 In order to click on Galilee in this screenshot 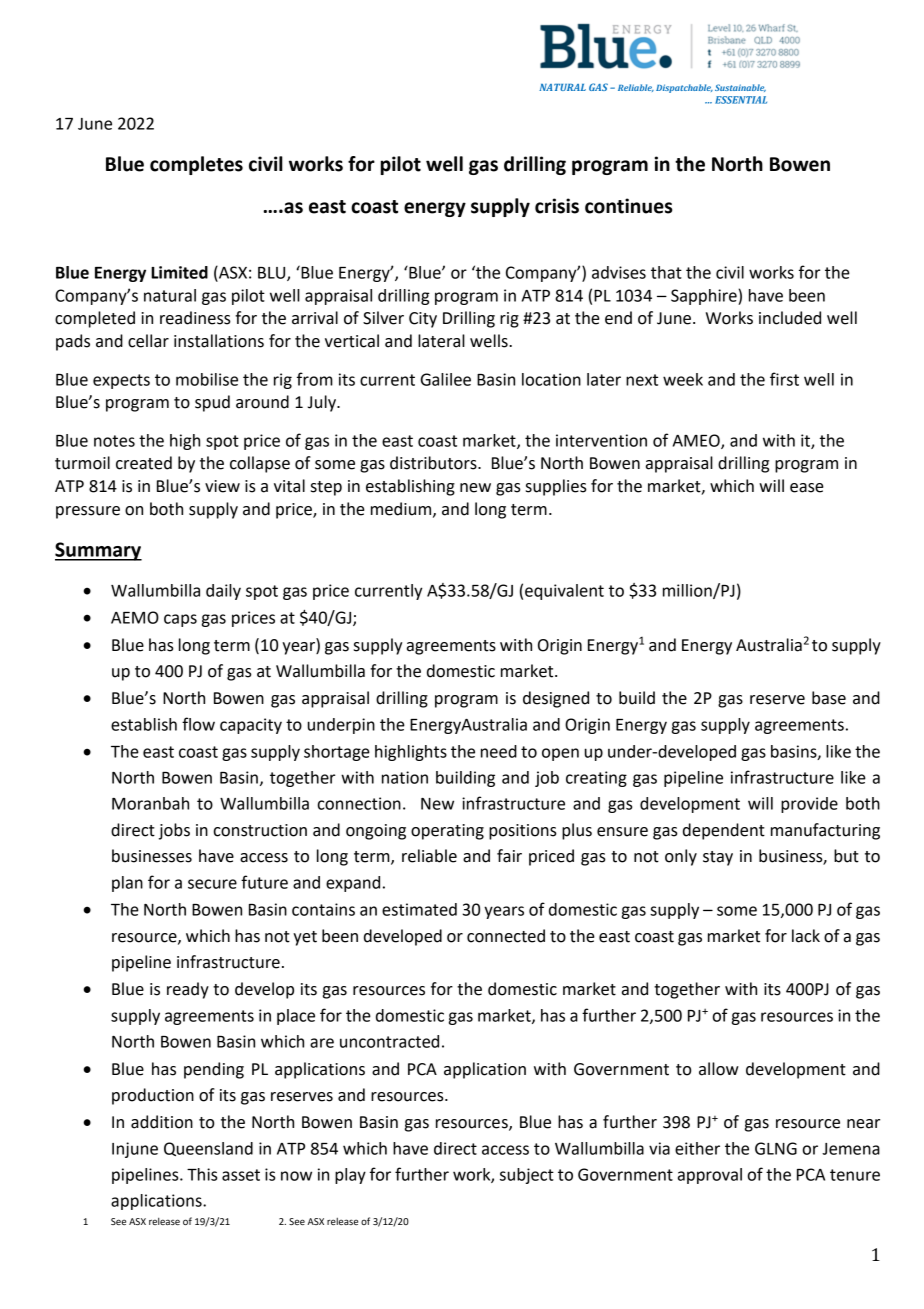, I will do `click(446, 379)`.
